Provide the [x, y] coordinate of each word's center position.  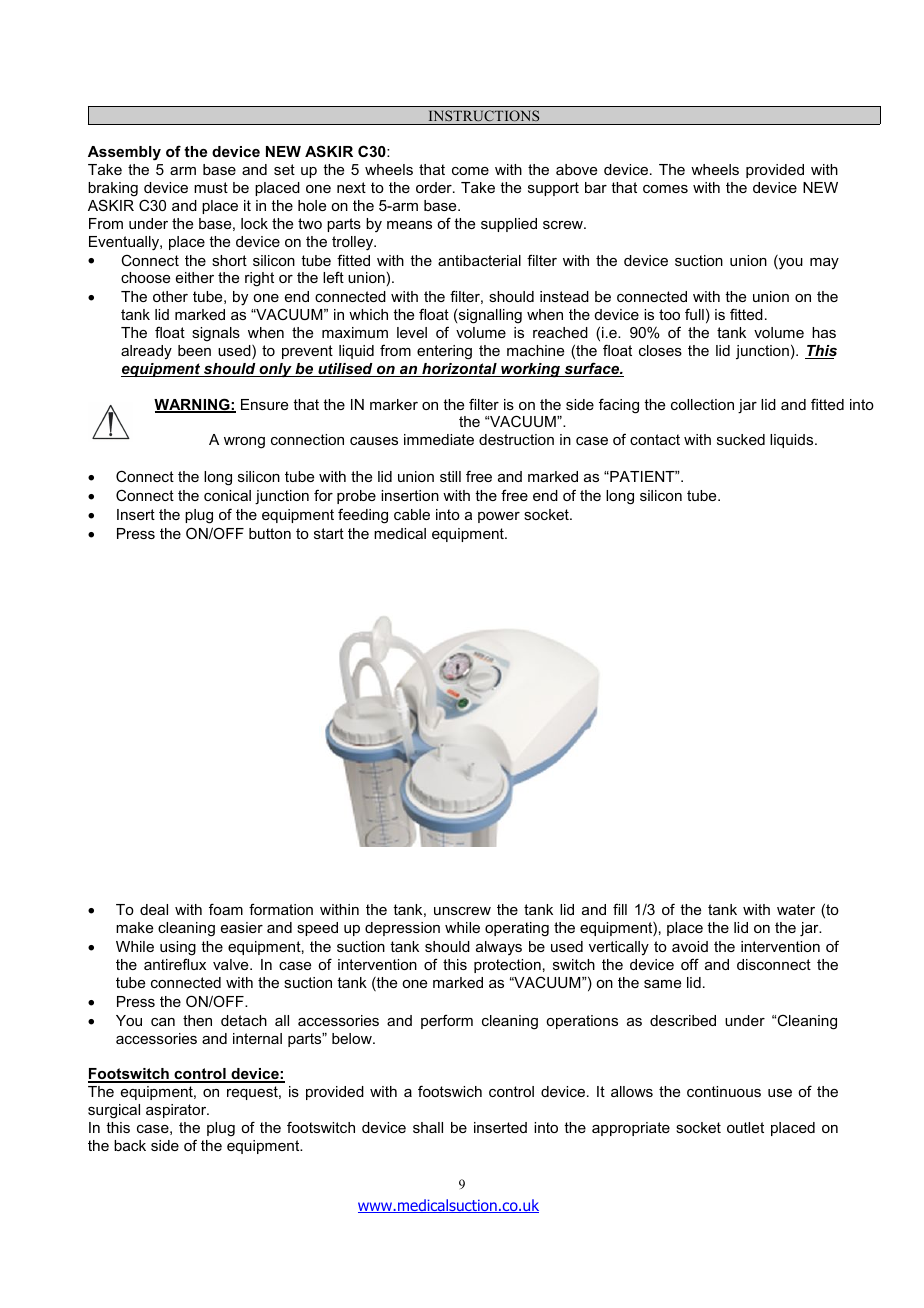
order [435, 187]
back [130, 1145]
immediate [439, 439]
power [499, 517]
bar [596, 187]
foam [226, 909]
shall [428, 1127]
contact [655, 439]
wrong [244, 443]
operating [517, 929]
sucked [741, 439]
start [329, 533]
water [796, 909]
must [211, 187]
